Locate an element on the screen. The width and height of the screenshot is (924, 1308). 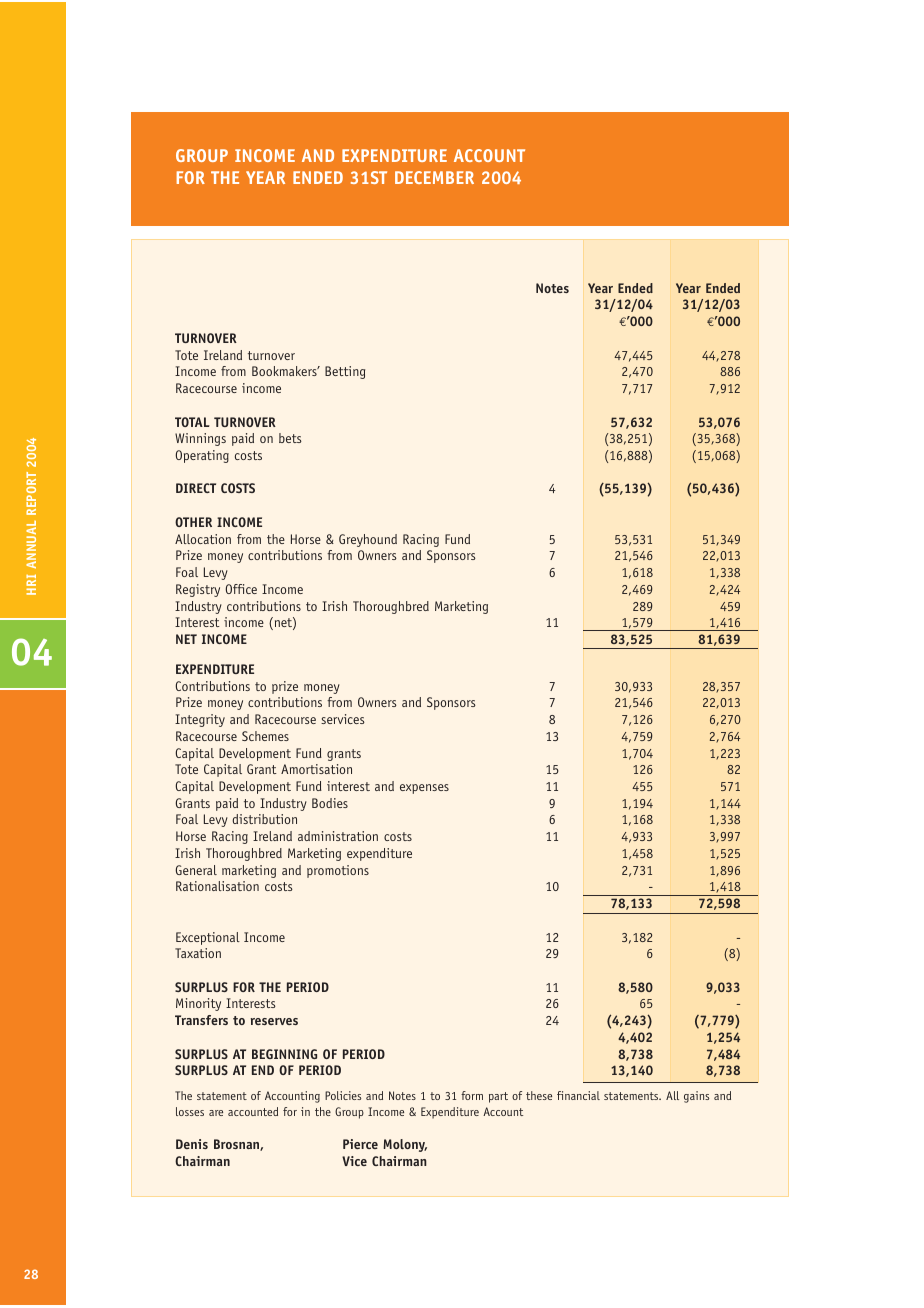
Betting is located at coordinates (345, 372).
